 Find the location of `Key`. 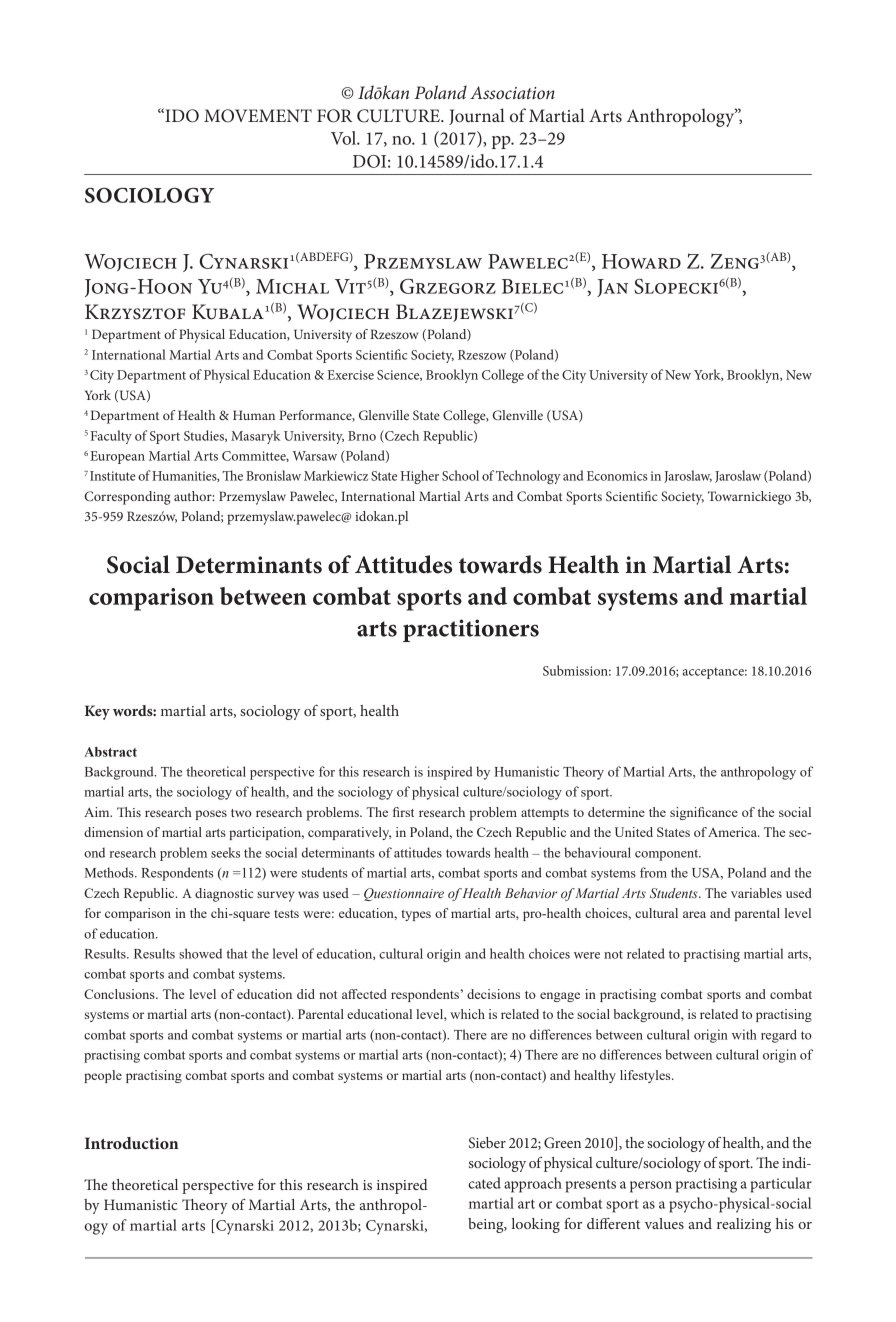

Key is located at coordinates (97, 712).
